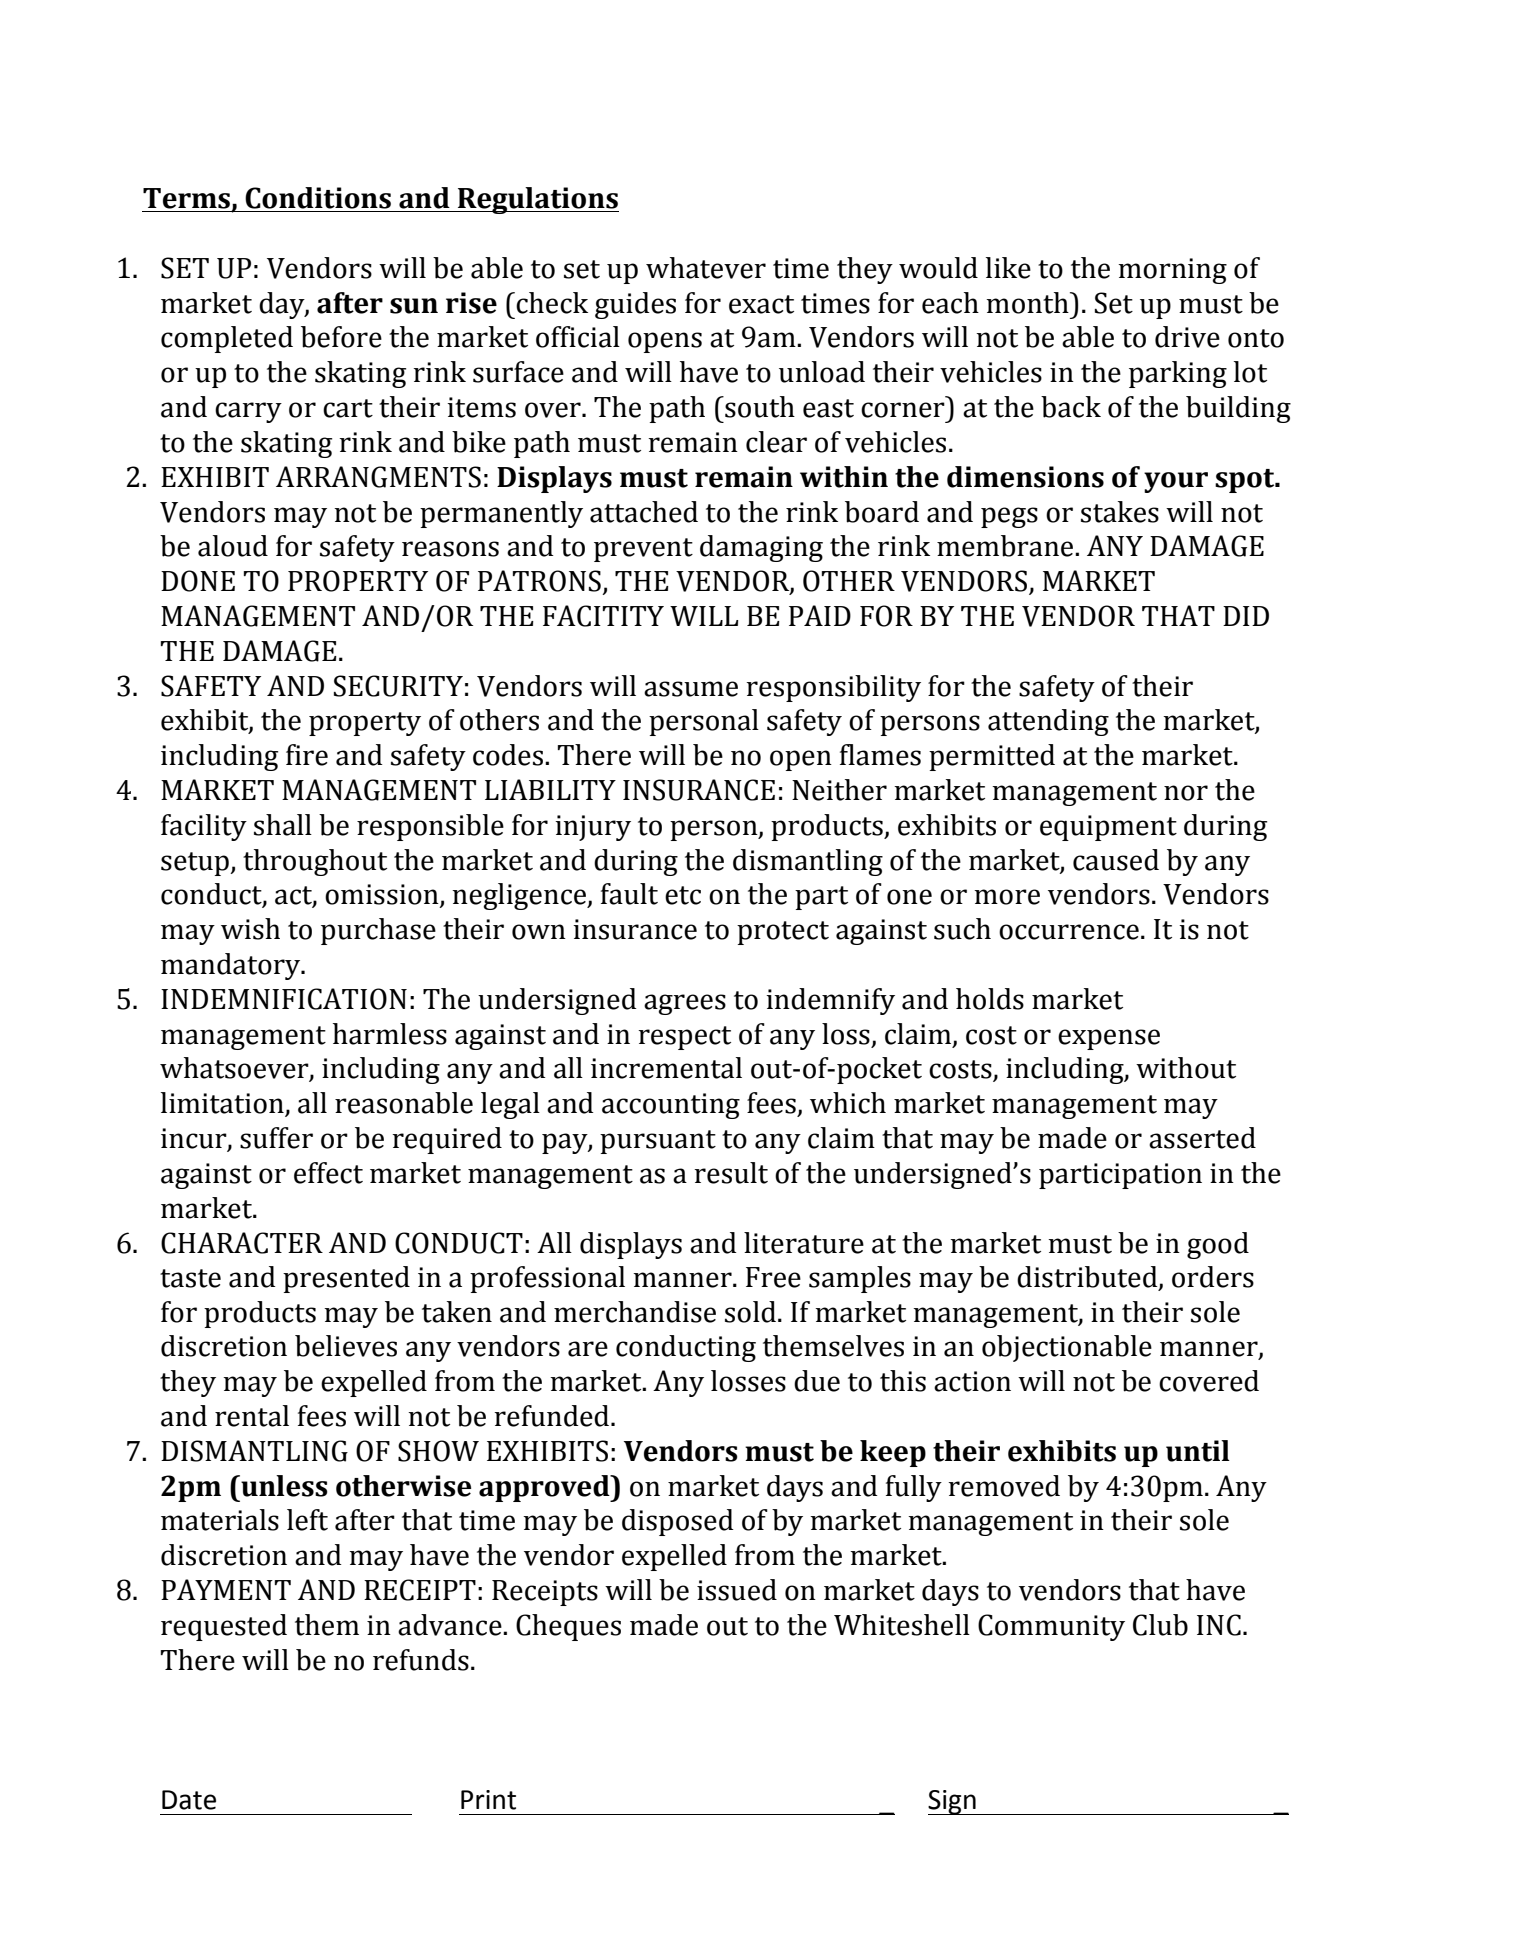 This screenshot has width=1514, height=1959. I want to click on INDEMNIFICATION, so click(284, 999).
